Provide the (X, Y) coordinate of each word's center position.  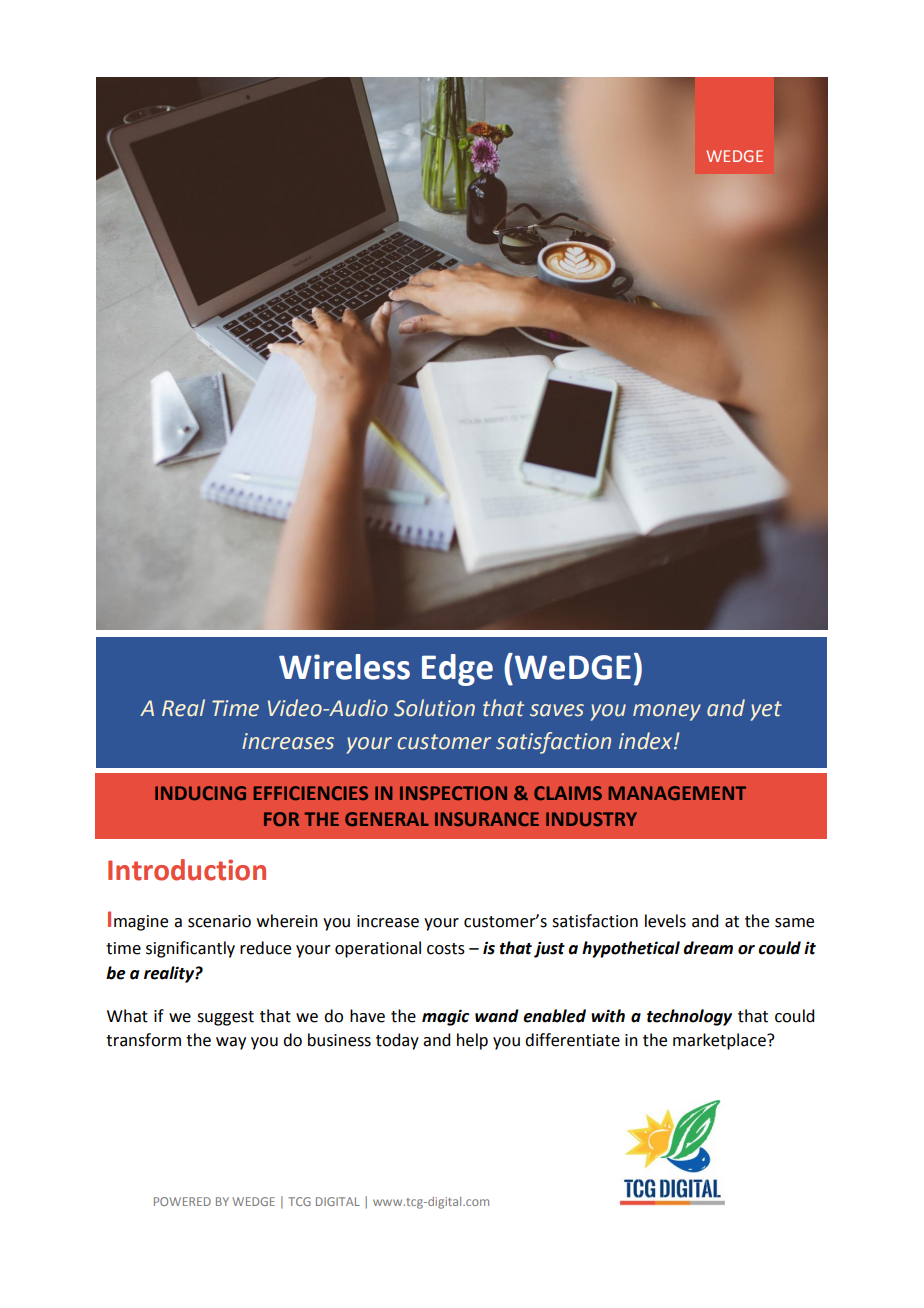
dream (708, 948)
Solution (434, 708)
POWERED (182, 1201)
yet (766, 711)
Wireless (344, 667)
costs (446, 949)
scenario (219, 921)
